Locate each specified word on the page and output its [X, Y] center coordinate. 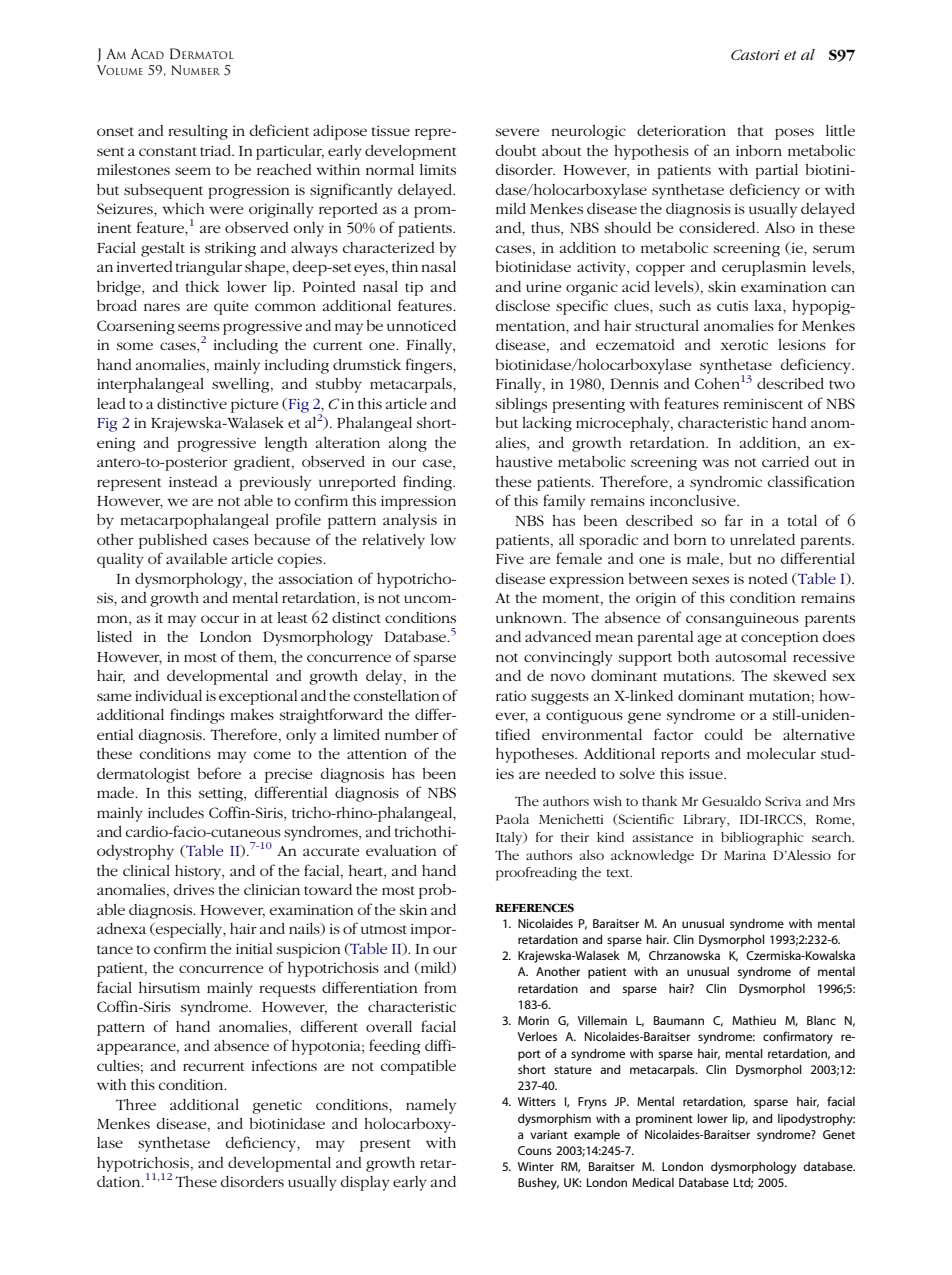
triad [216, 150]
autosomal [751, 656]
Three [136, 1104]
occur [220, 619]
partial [776, 171]
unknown [530, 617]
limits [438, 169]
